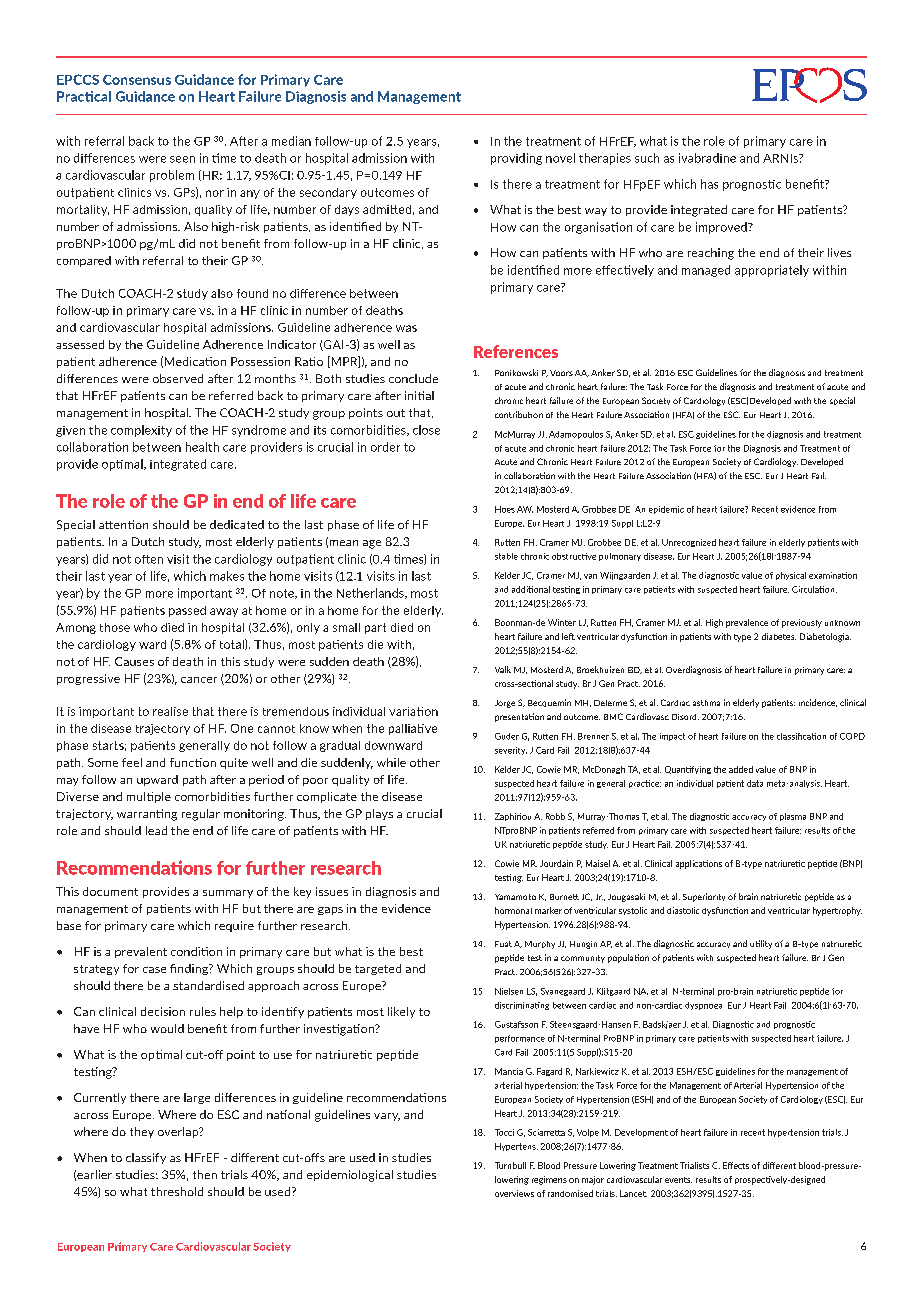 This page has height=1308, width=924. Describe the element at coordinates (146, 1158) in the page. I see `classify` at that location.
